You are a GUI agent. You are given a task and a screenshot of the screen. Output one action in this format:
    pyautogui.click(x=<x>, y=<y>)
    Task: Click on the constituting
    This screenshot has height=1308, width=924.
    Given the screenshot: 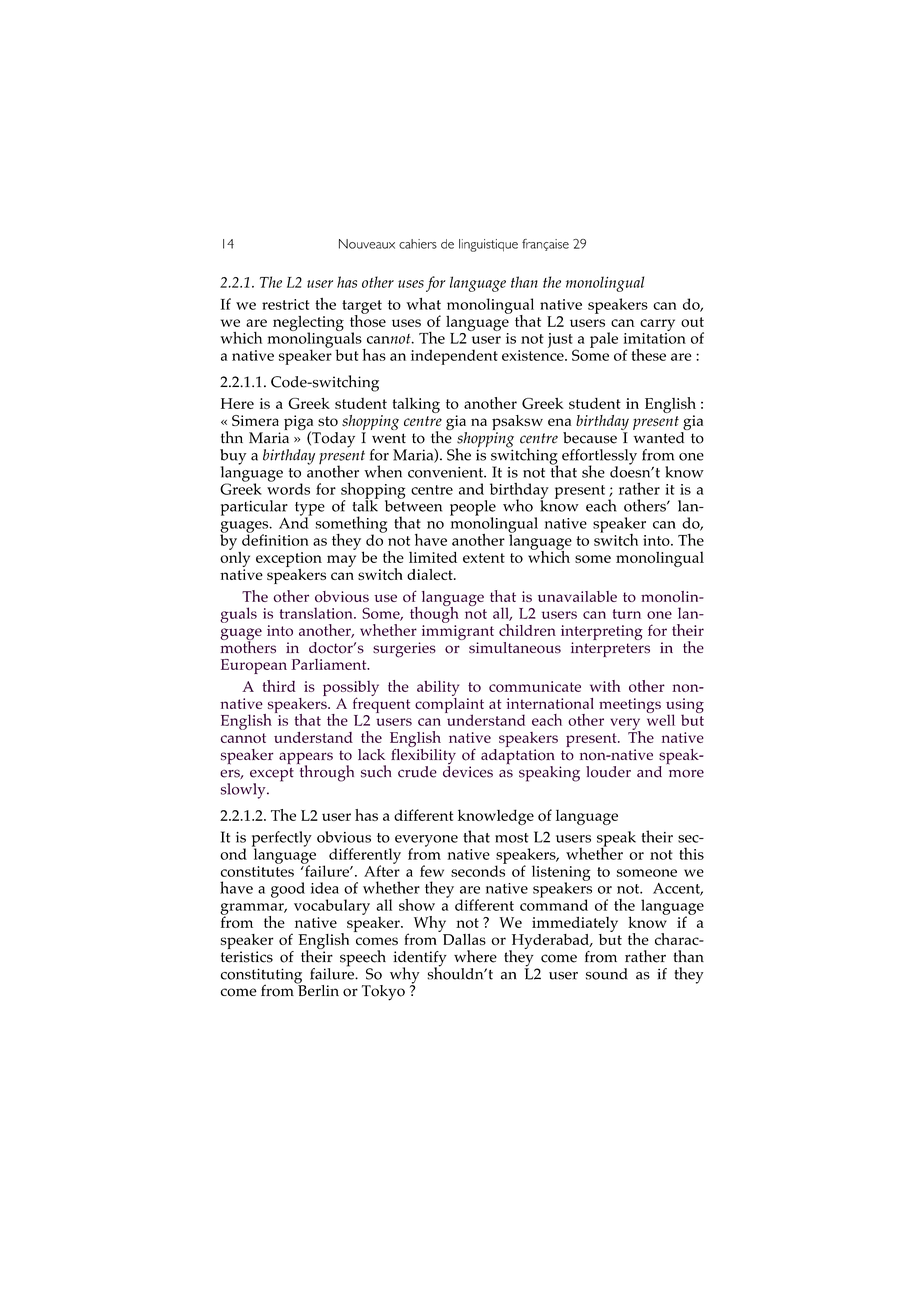 What is the action you would take?
    pyautogui.click(x=263, y=977)
